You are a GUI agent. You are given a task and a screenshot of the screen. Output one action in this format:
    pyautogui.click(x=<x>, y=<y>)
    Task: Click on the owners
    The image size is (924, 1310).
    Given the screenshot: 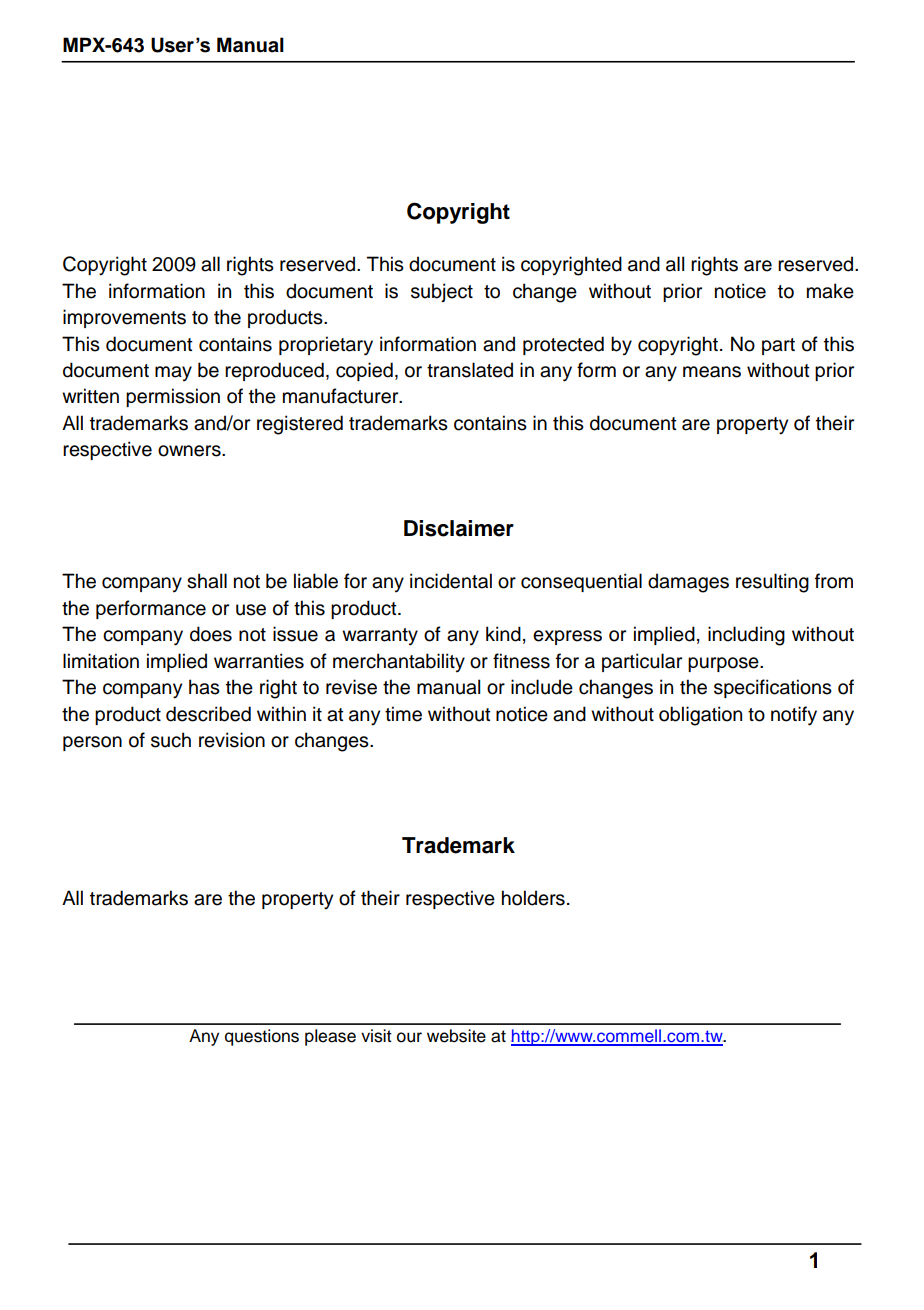 What is the action you would take?
    pyautogui.click(x=190, y=451)
